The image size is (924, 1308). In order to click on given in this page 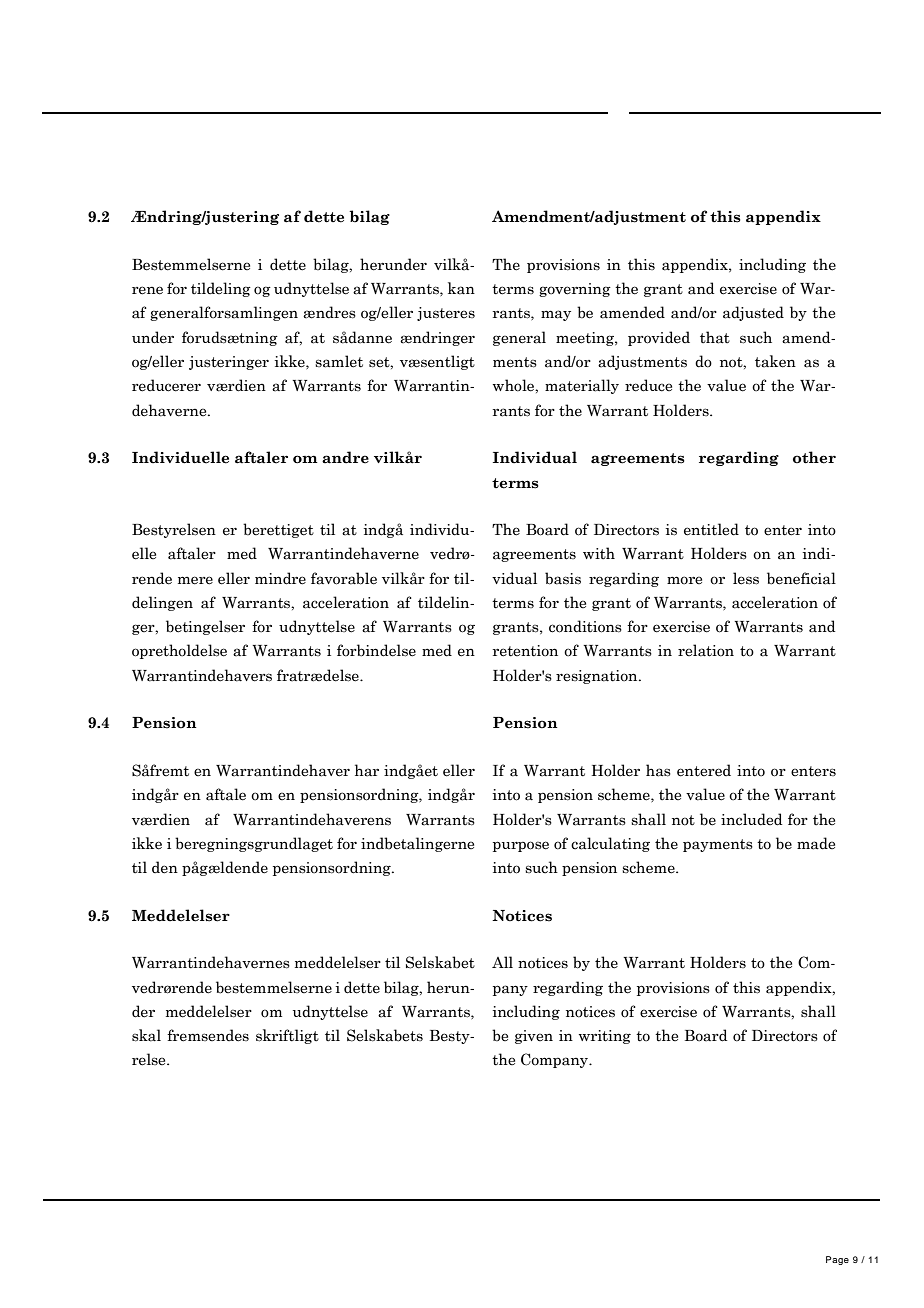, I will do `click(534, 1037)`.
